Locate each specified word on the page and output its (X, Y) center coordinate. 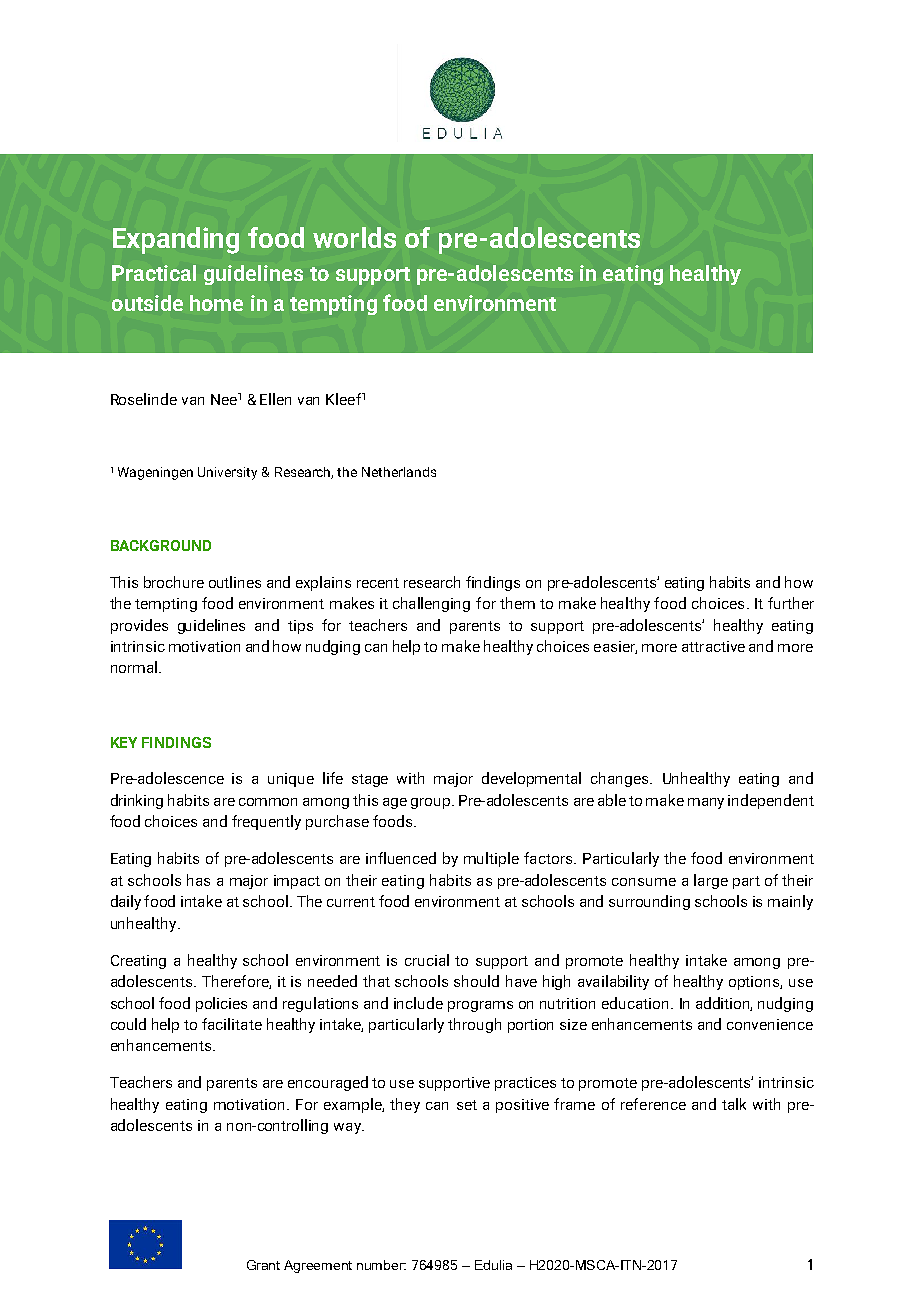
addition (724, 1004)
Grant (263, 1265)
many (706, 803)
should (476, 981)
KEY (124, 742)
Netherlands (399, 472)
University (227, 473)
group (430, 803)
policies (221, 1004)
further (791, 603)
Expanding (176, 240)
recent (378, 583)
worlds (354, 237)
